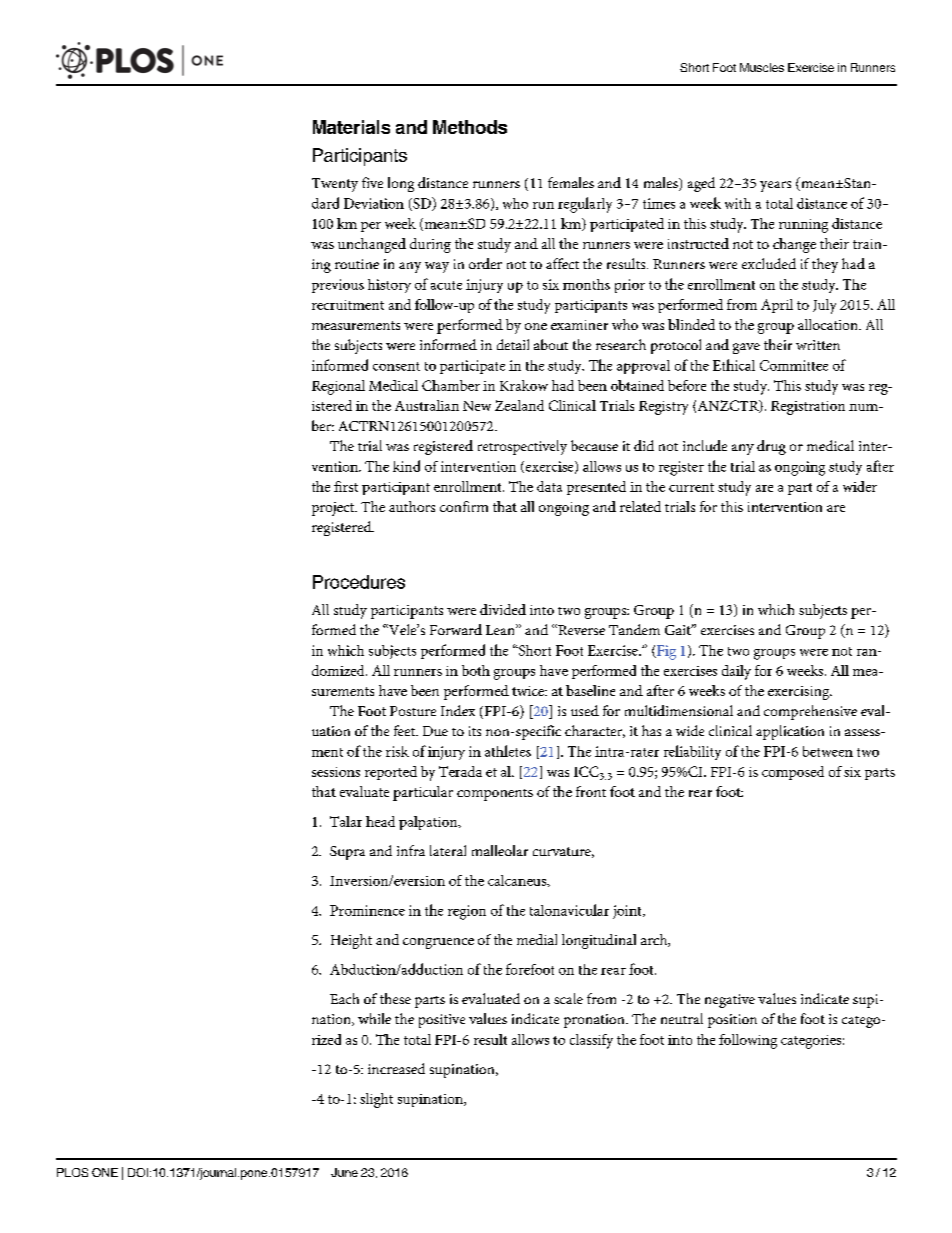  What do you see at coordinates (736, 672) in the screenshot?
I see `daily` at bounding box center [736, 672].
